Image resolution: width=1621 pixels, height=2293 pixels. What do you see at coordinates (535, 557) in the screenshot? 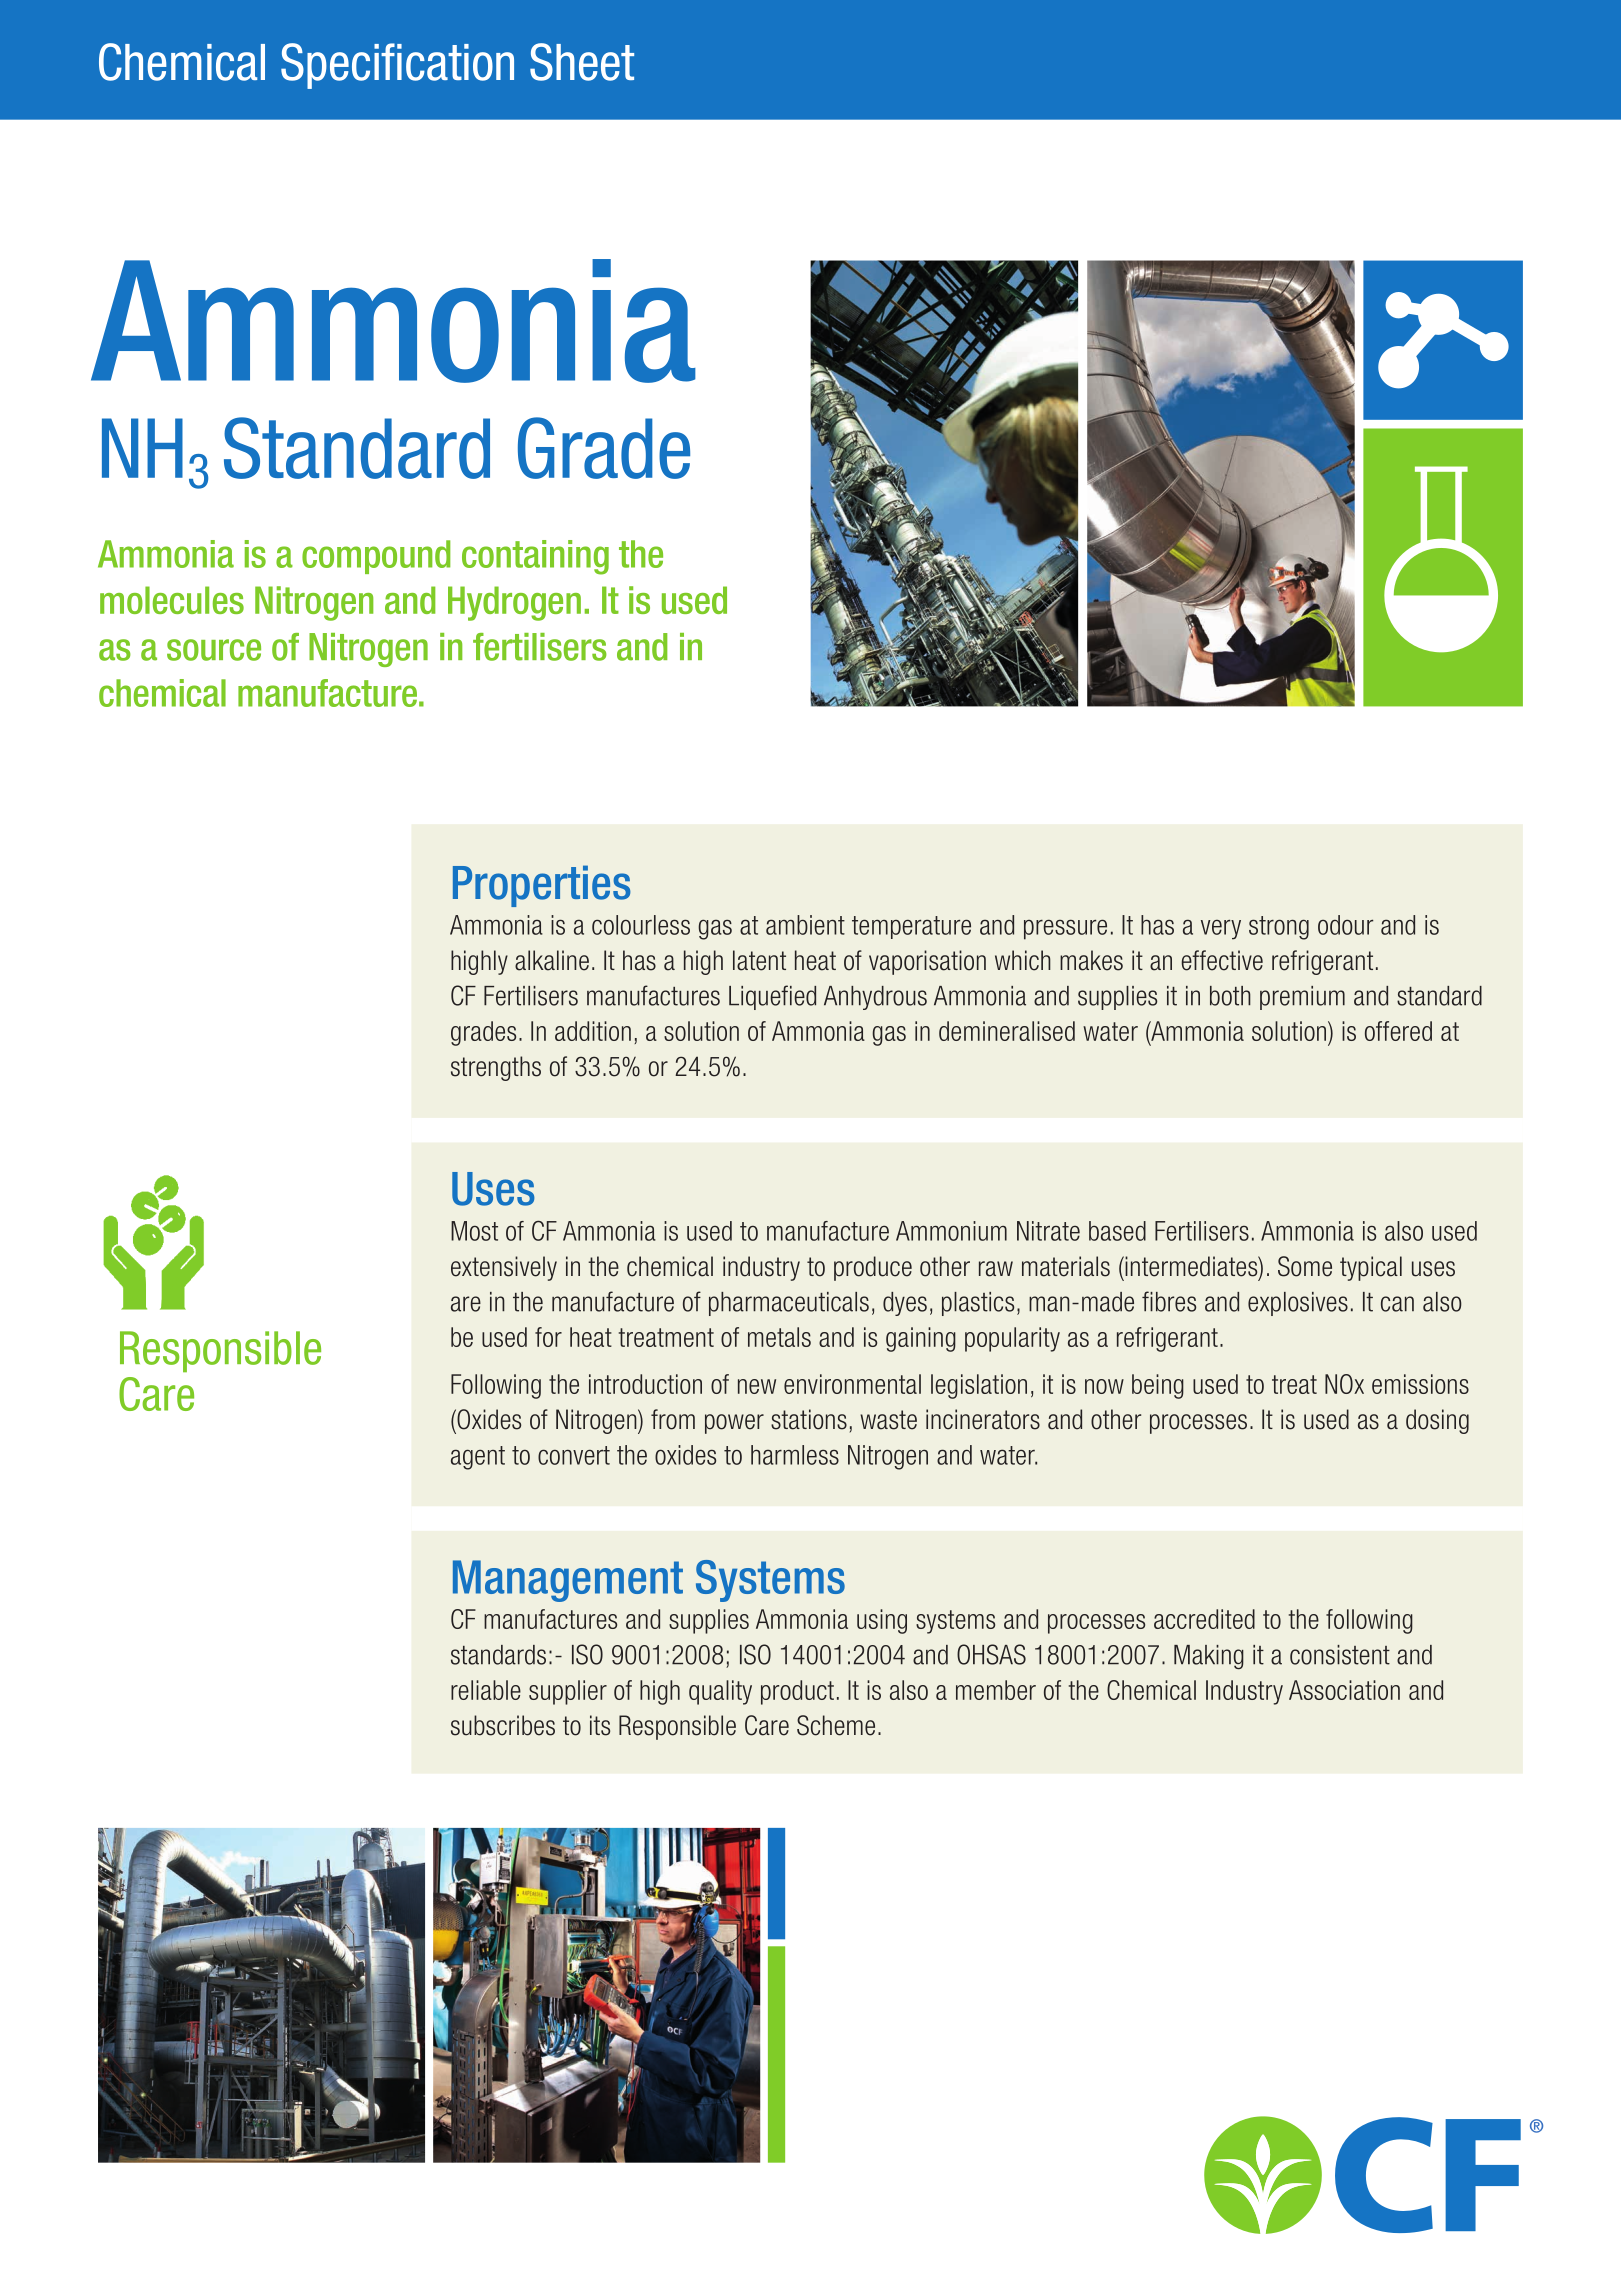
I see `containing` at bounding box center [535, 557].
